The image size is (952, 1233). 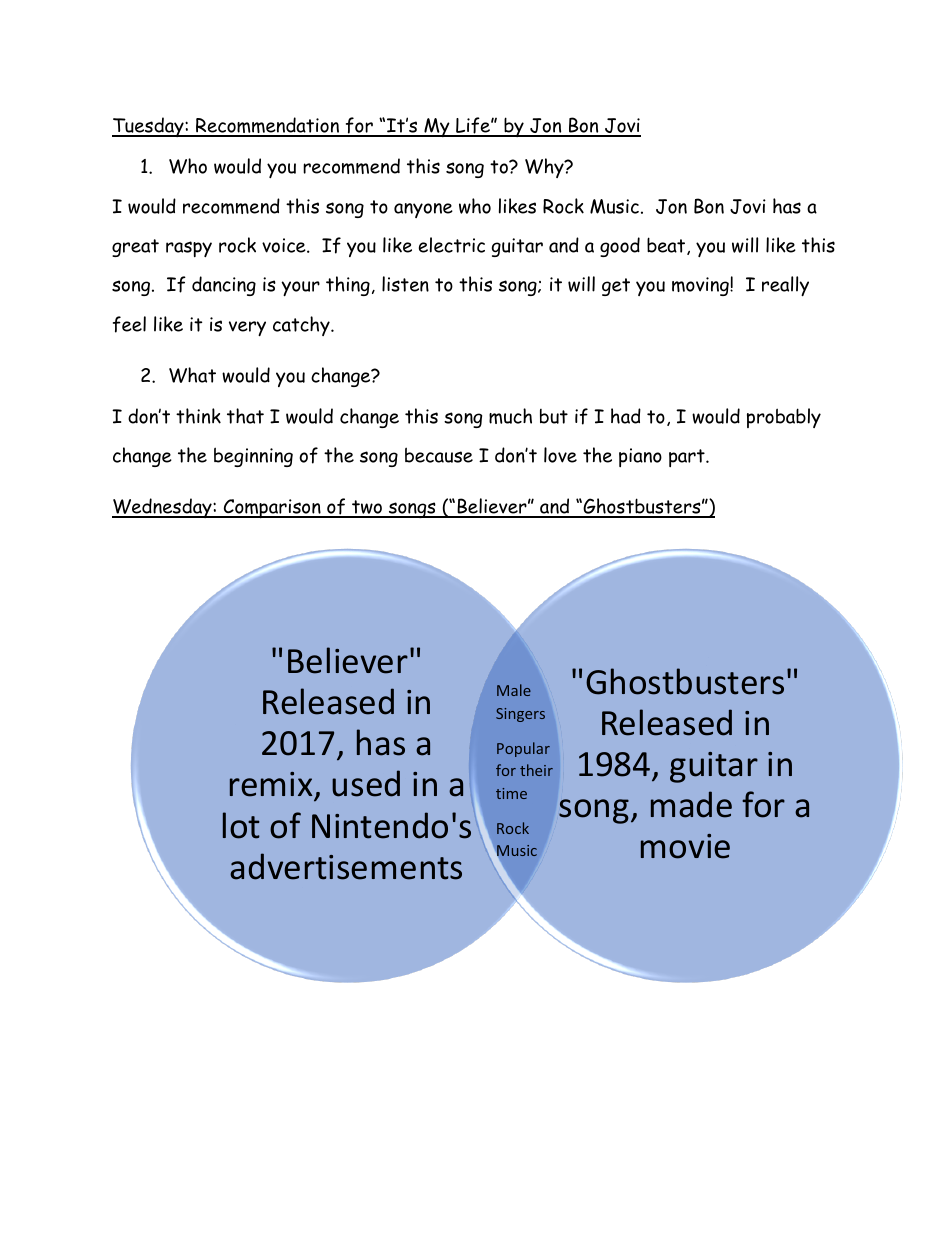 I want to click on Tuesday, so click(x=149, y=127).
